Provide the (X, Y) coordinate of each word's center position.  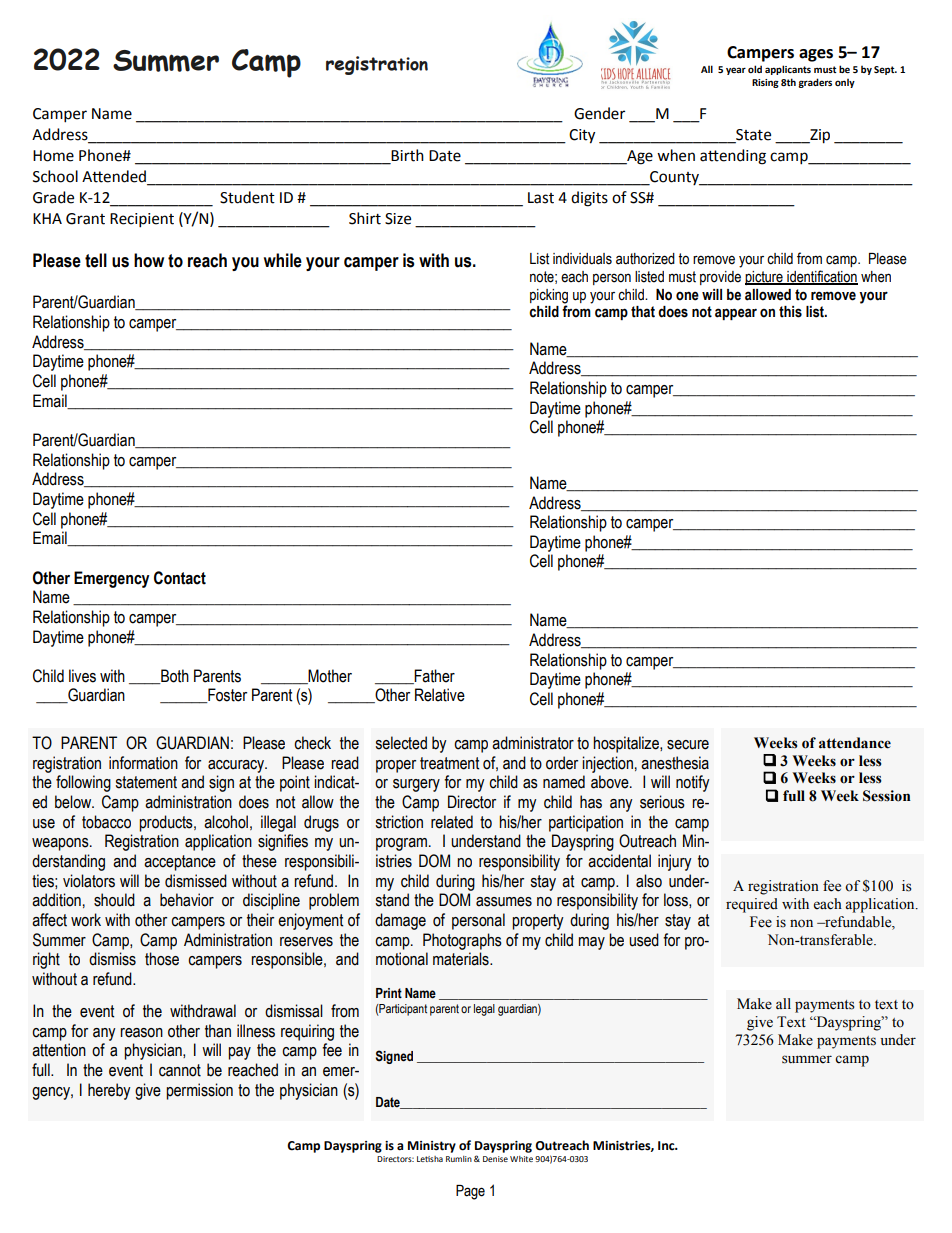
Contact (180, 578)
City (582, 136)
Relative (440, 695)
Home (53, 156)
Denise (495, 1159)
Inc (667, 1146)
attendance (855, 743)
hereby (109, 1091)
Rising (765, 83)
